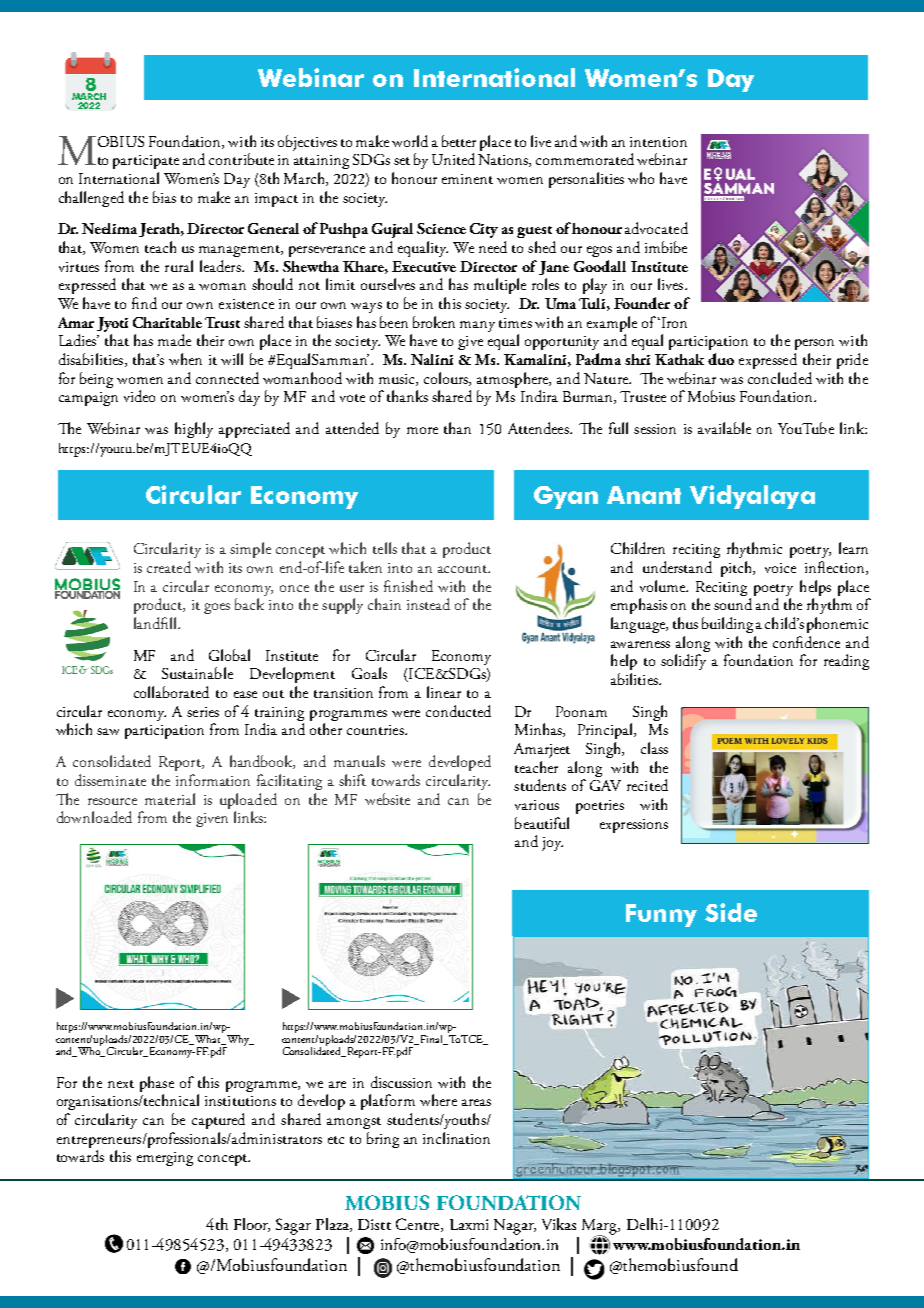 This document has width=924, height=1308. What do you see at coordinates (146, 162) in the document?
I see `participate` at bounding box center [146, 162].
